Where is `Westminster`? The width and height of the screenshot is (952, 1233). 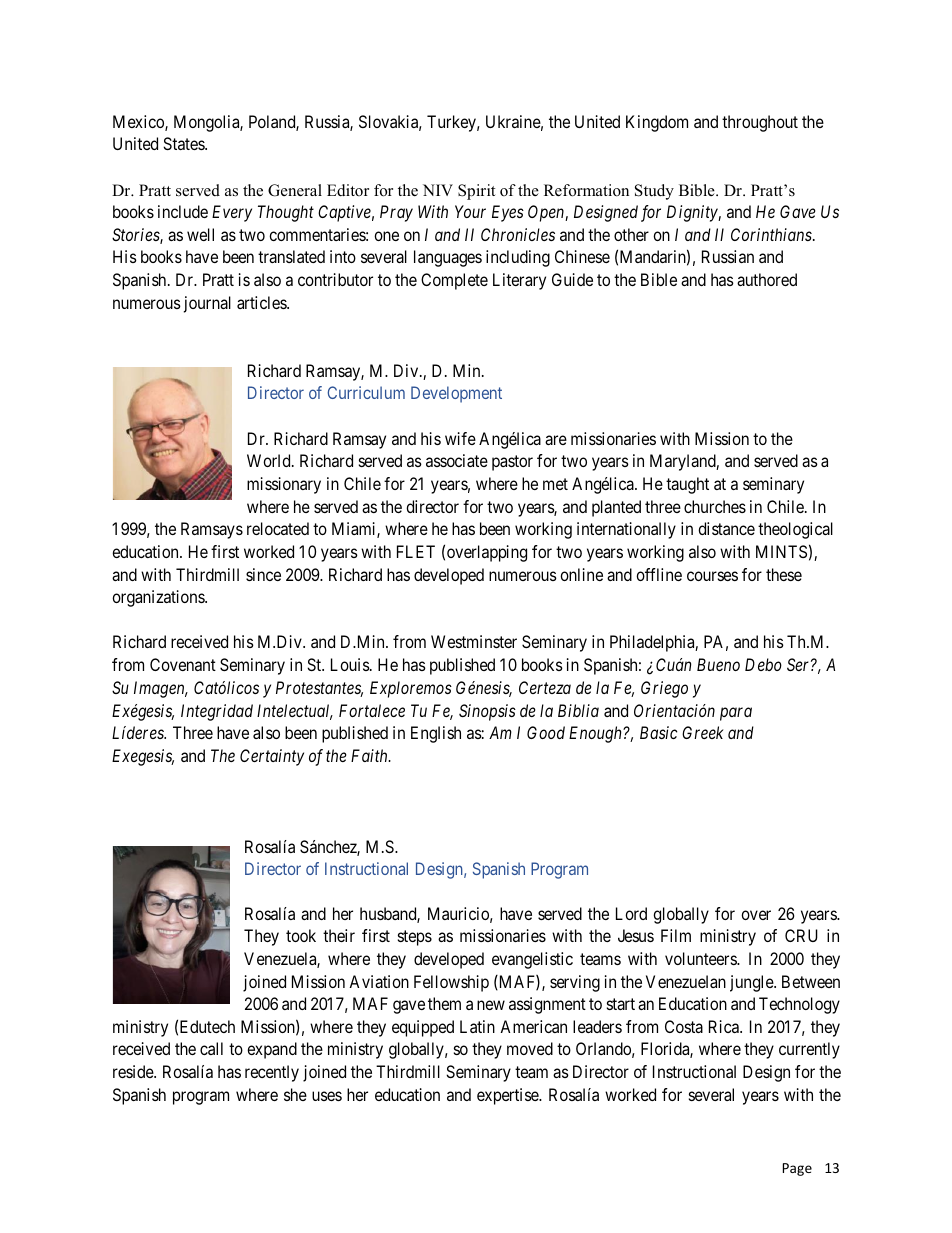
Westminster is located at coordinates (474, 641).
